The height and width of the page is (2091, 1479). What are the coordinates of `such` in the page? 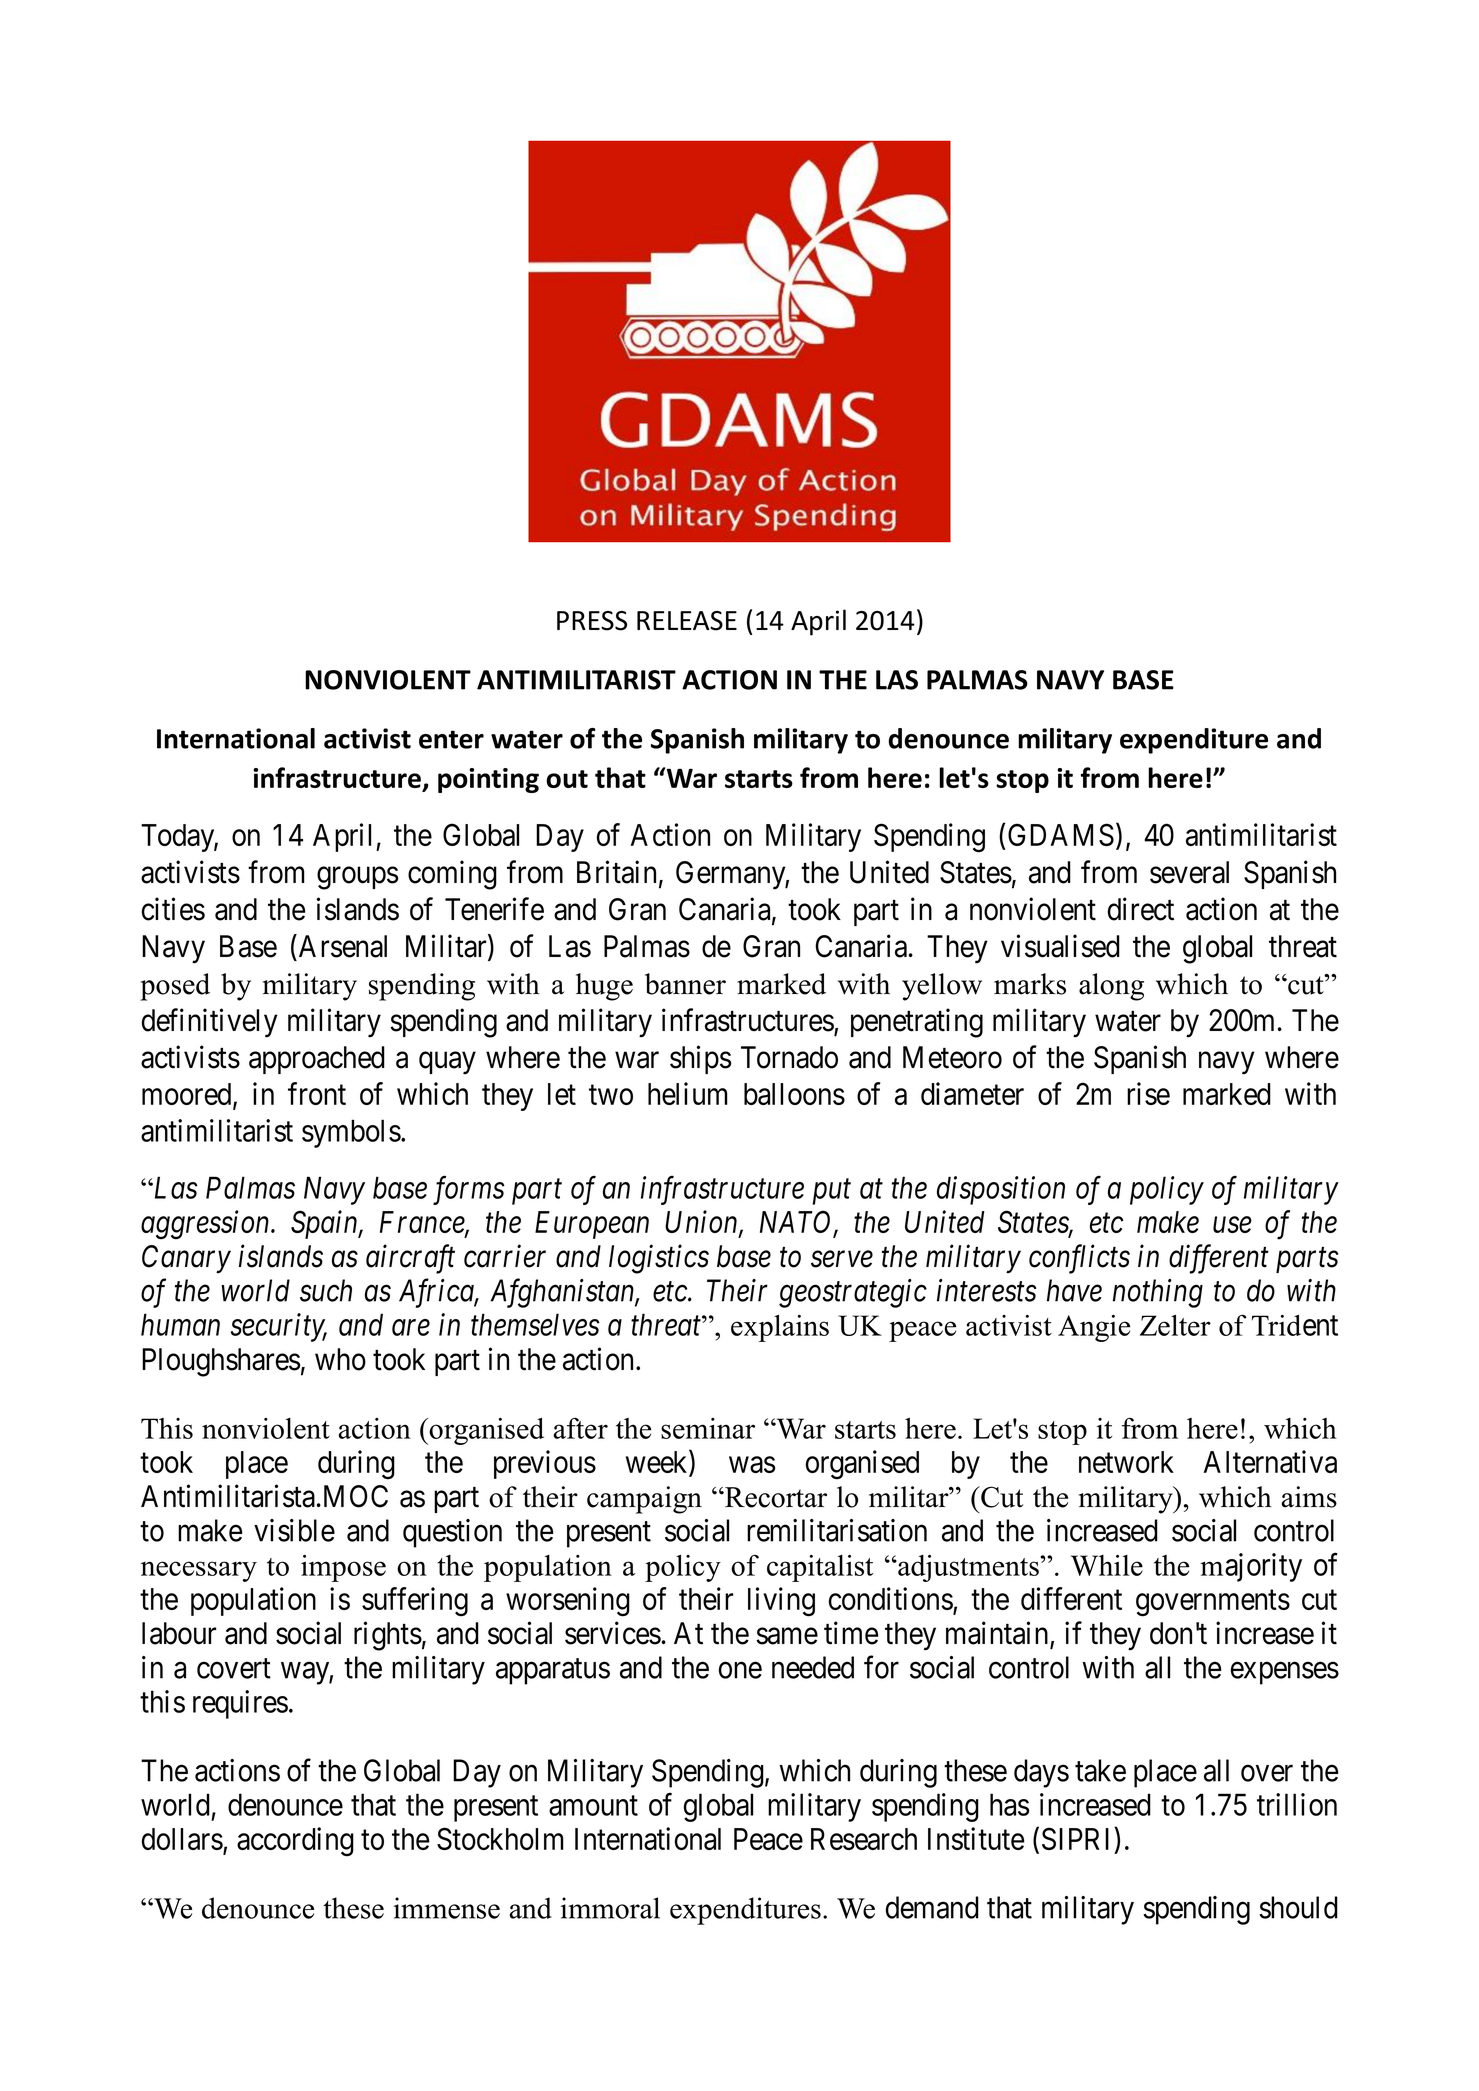 It's located at (326, 1290).
